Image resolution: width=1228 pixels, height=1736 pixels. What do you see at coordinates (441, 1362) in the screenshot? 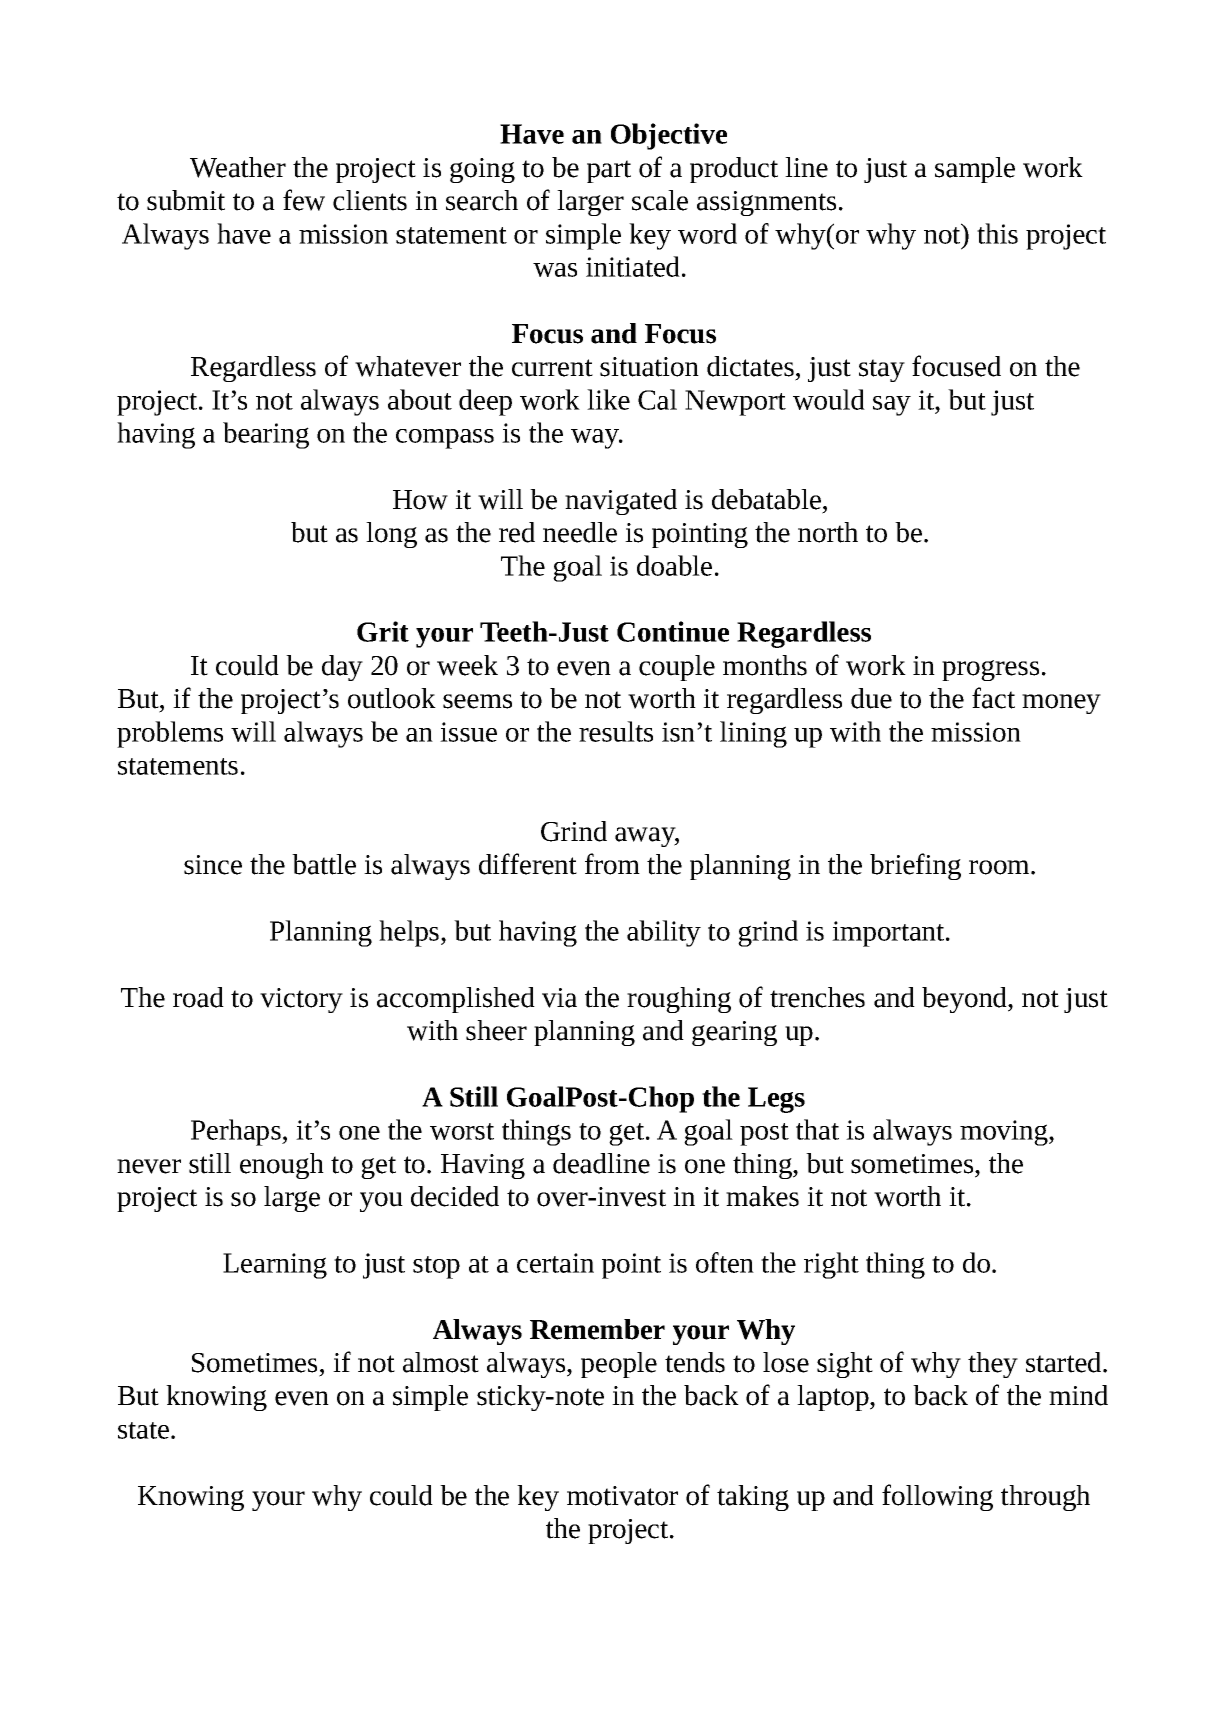
I see `almost` at bounding box center [441, 1362].
